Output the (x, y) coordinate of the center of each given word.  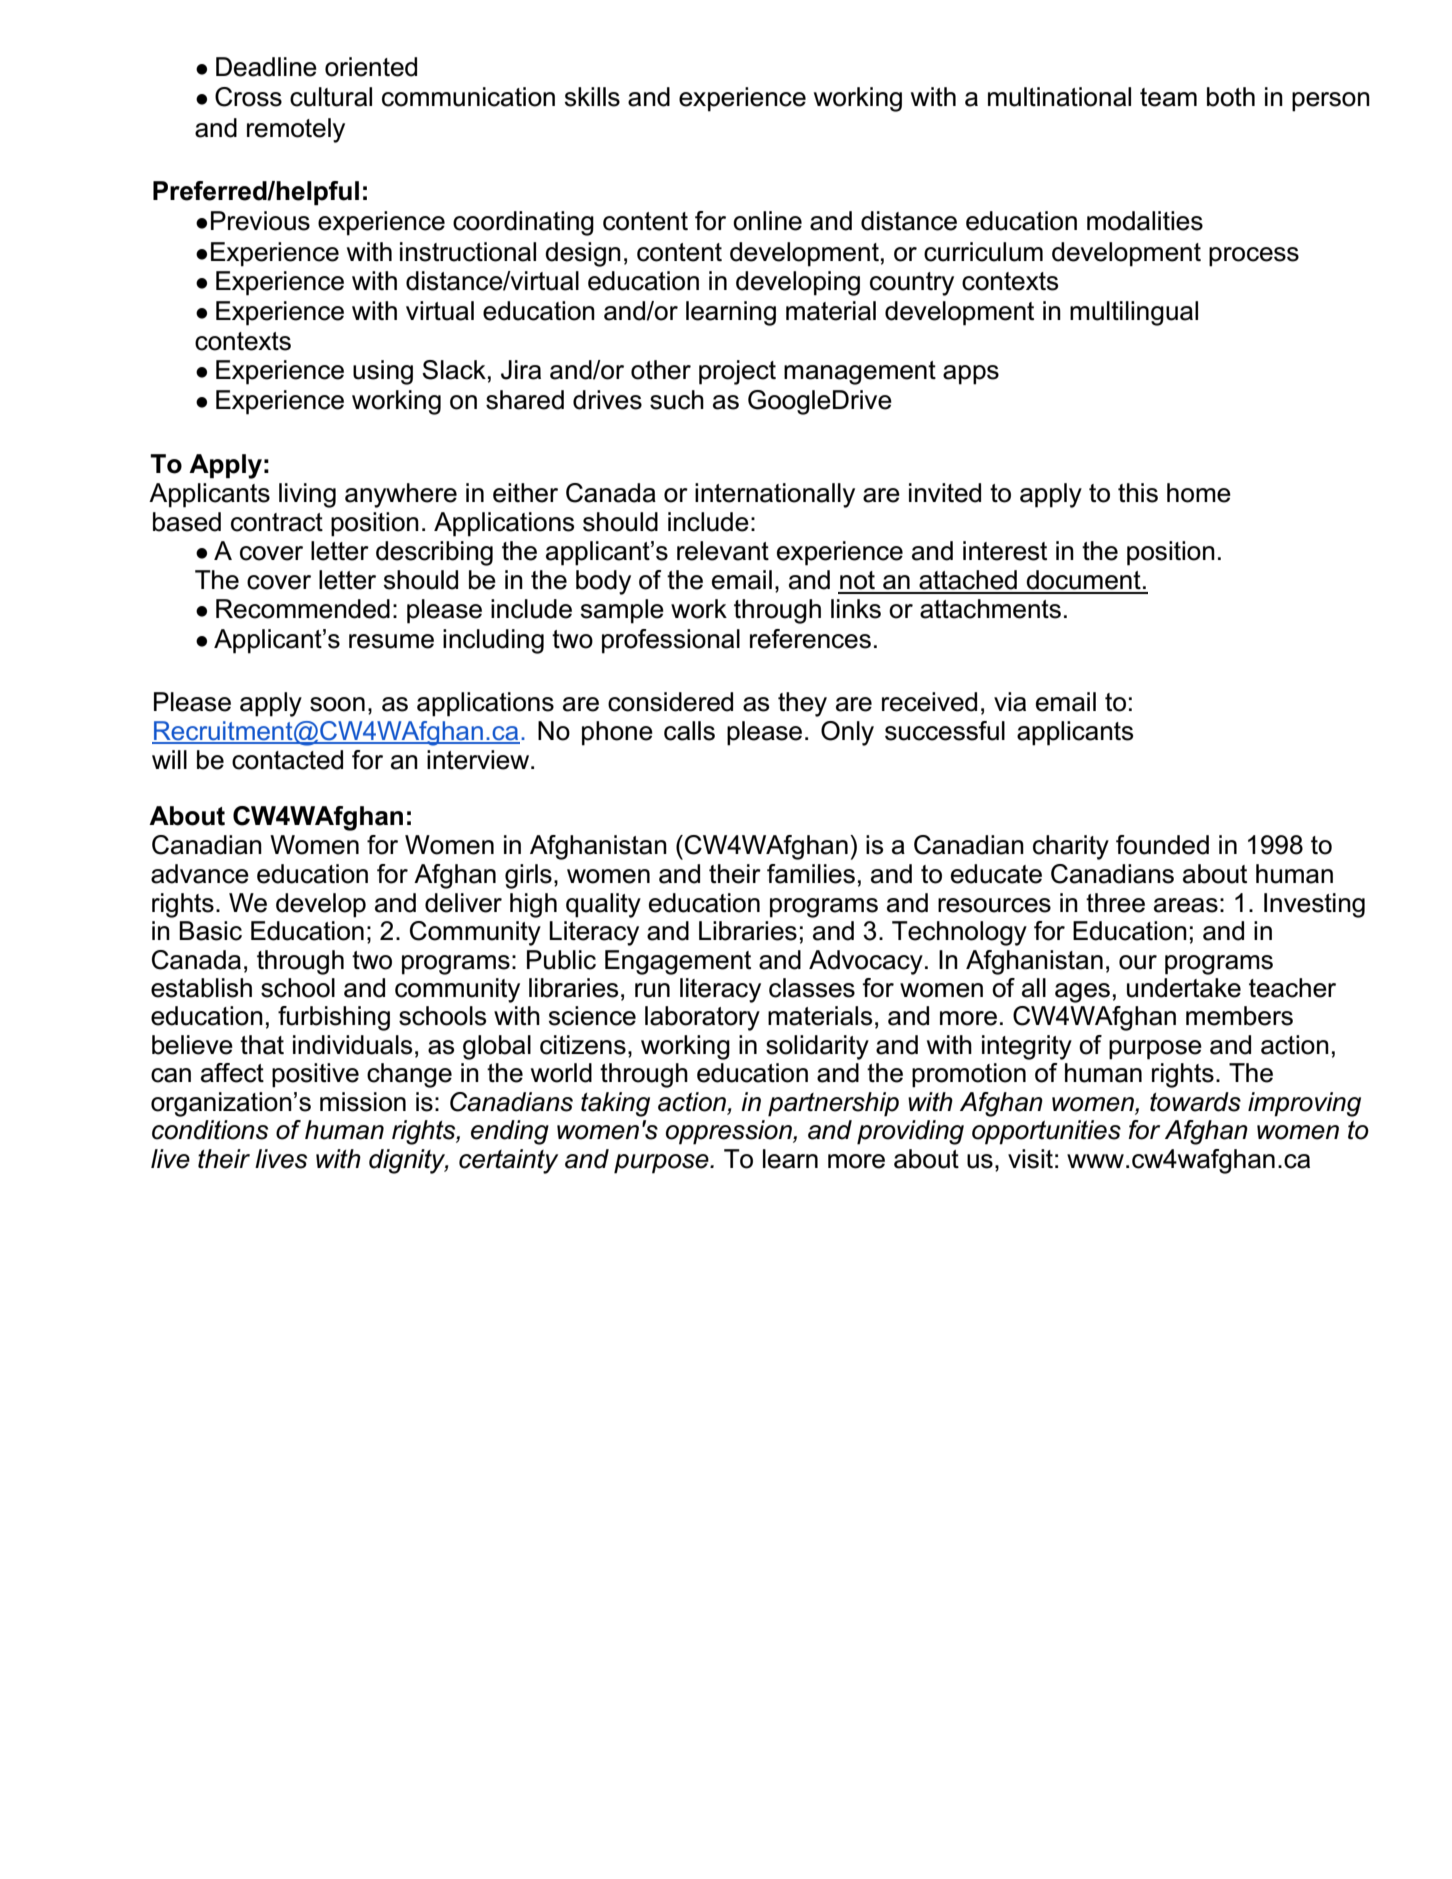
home (1199, 493)
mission (363, 1102)
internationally (775, 495)
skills (592, 97)
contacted (287, 760)
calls (689, 731)
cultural (331, 97)
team (1168, 97)
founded (1162, 845)
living (307, 495)
